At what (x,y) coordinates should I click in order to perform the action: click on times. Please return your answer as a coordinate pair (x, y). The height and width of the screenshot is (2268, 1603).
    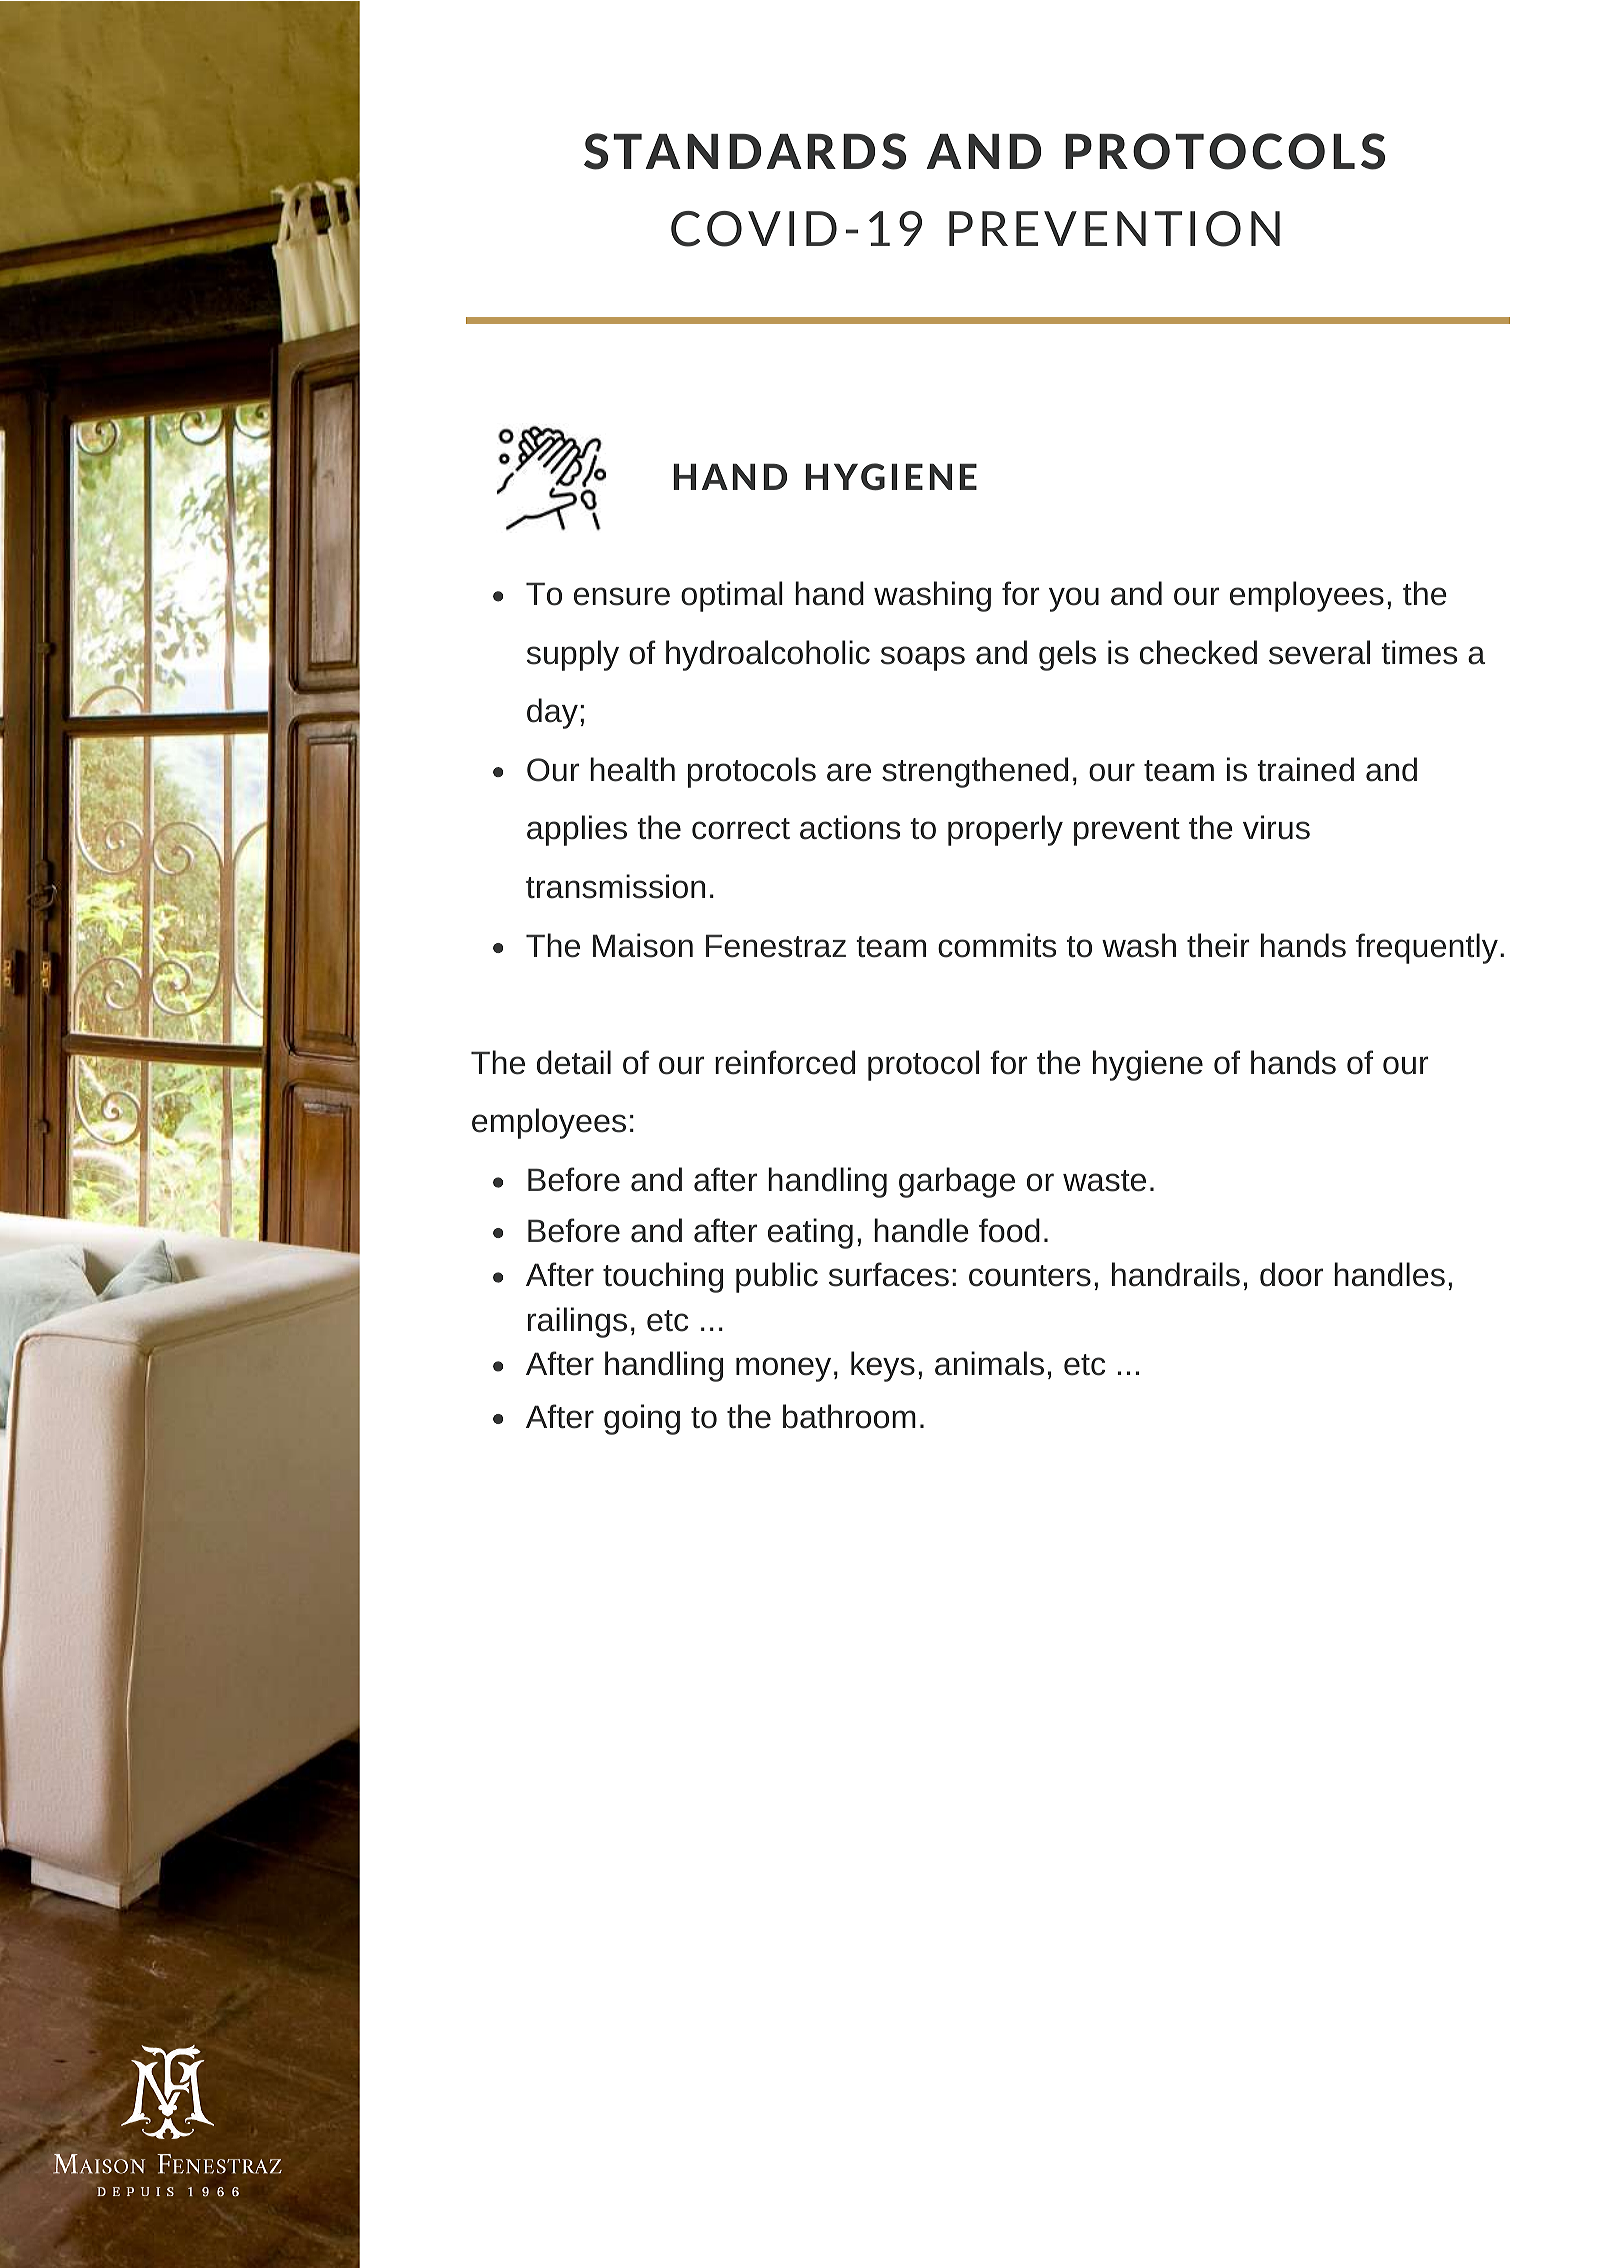
    Looking at the image, I should click on (1419, 652).
